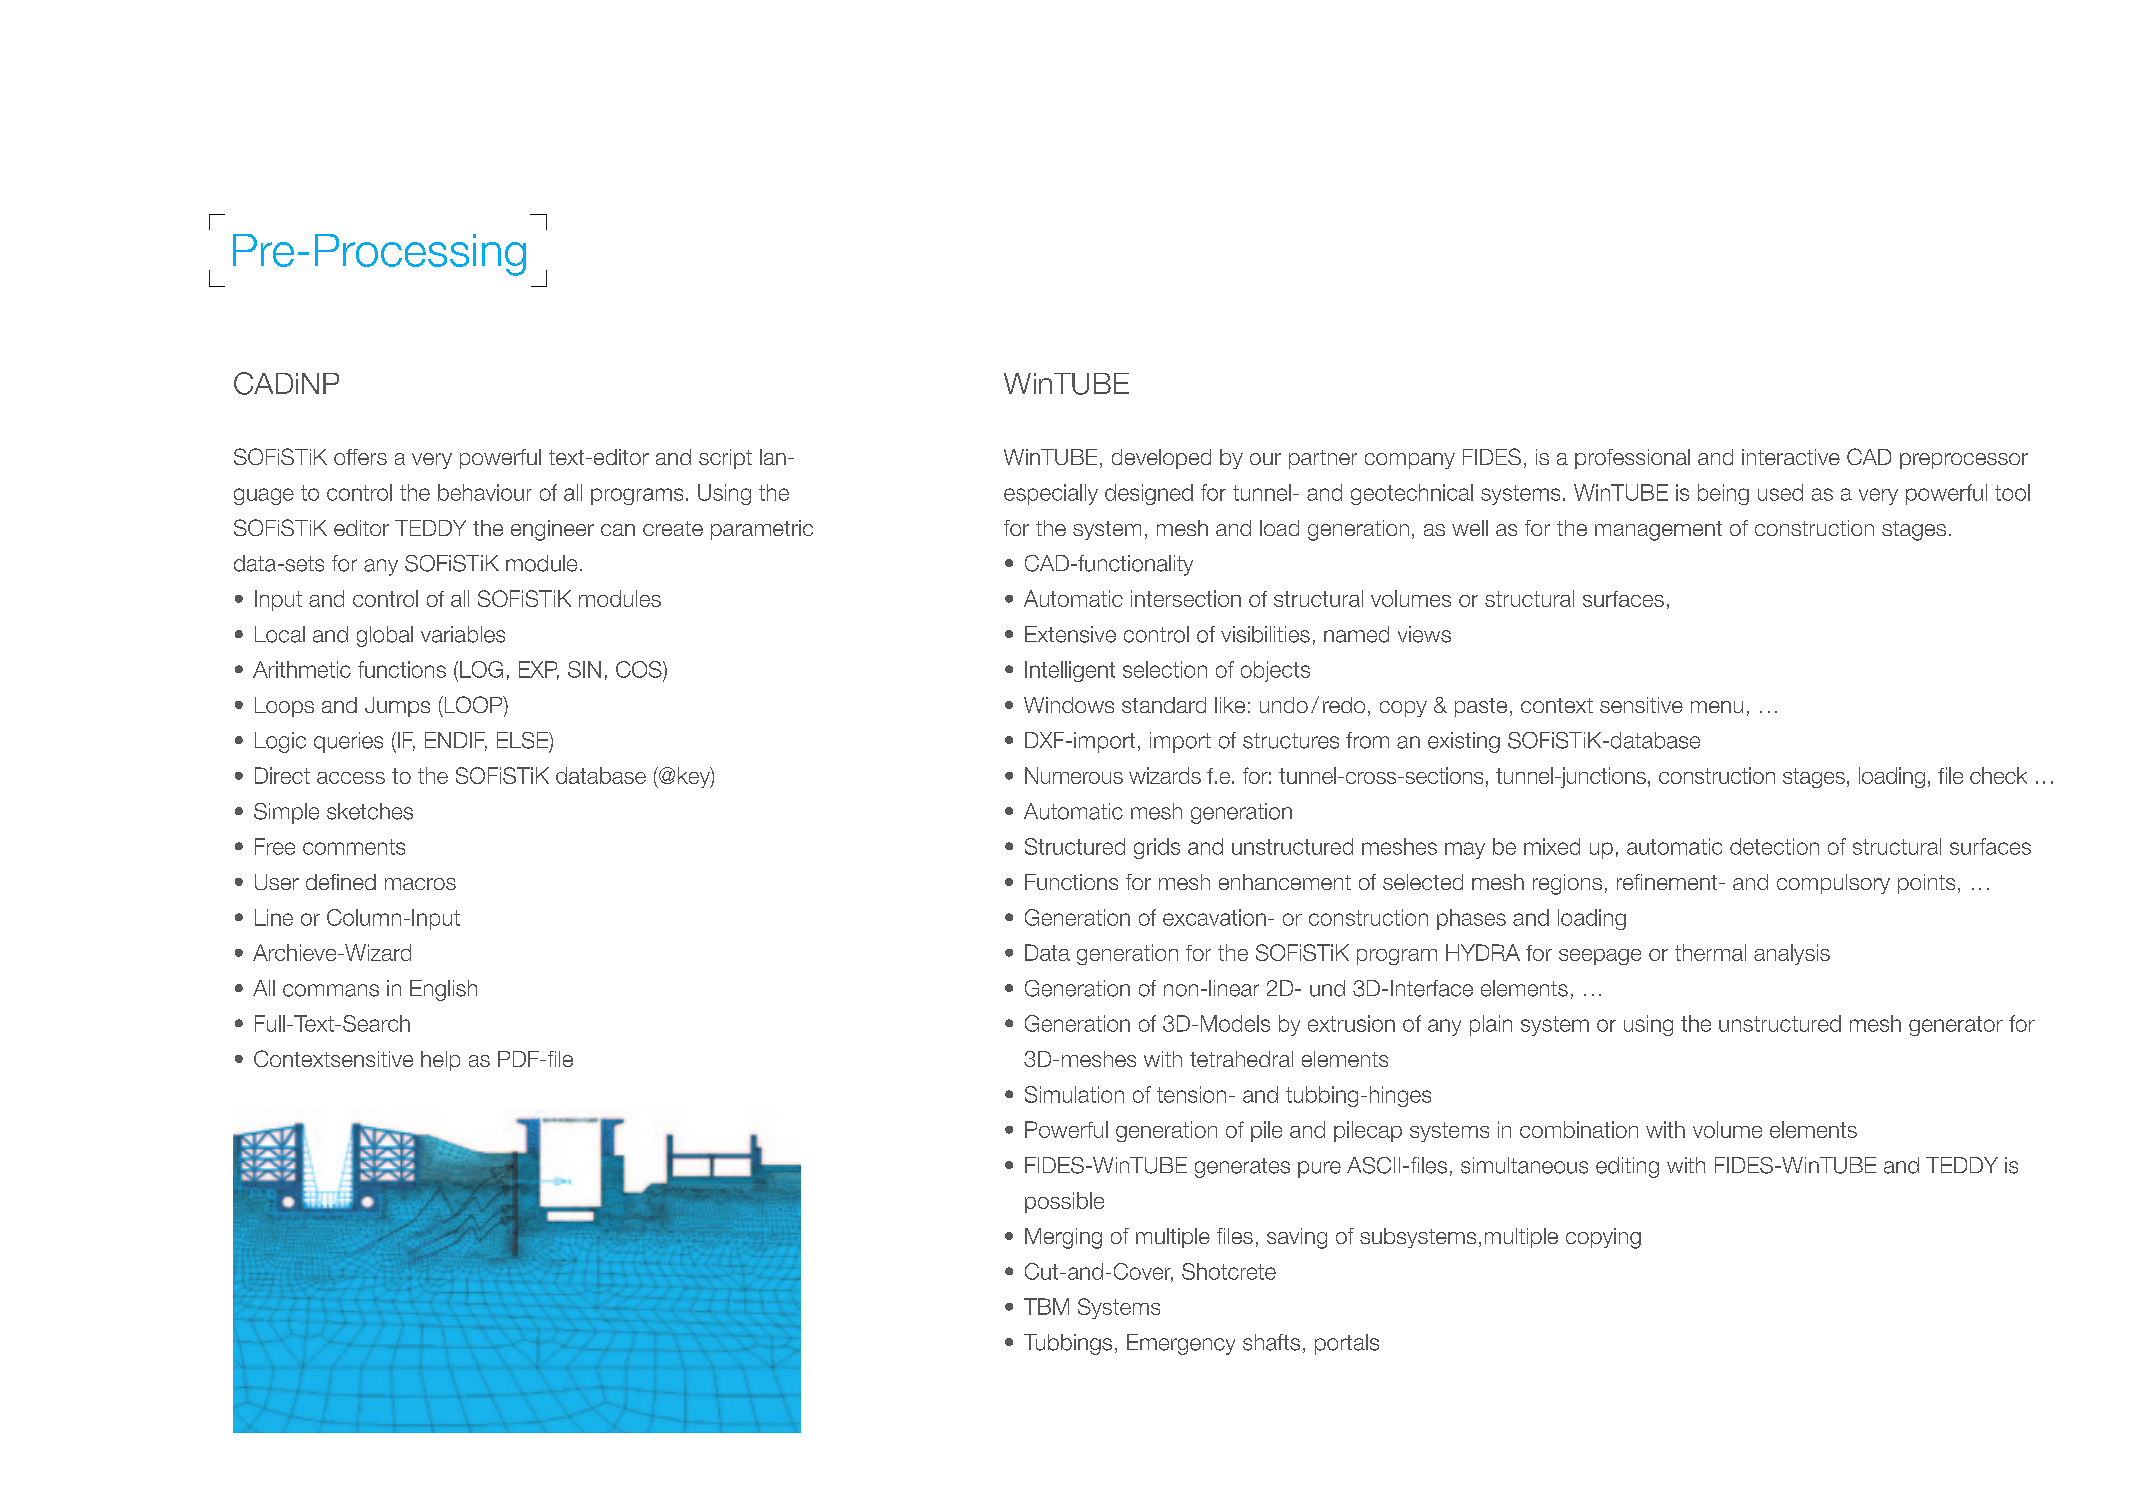 The height and width of the page is (1505, 2129). What do you see at coordinates (1717, 707) in the page?
I see `menu` at bounding box center [1717, 707].
